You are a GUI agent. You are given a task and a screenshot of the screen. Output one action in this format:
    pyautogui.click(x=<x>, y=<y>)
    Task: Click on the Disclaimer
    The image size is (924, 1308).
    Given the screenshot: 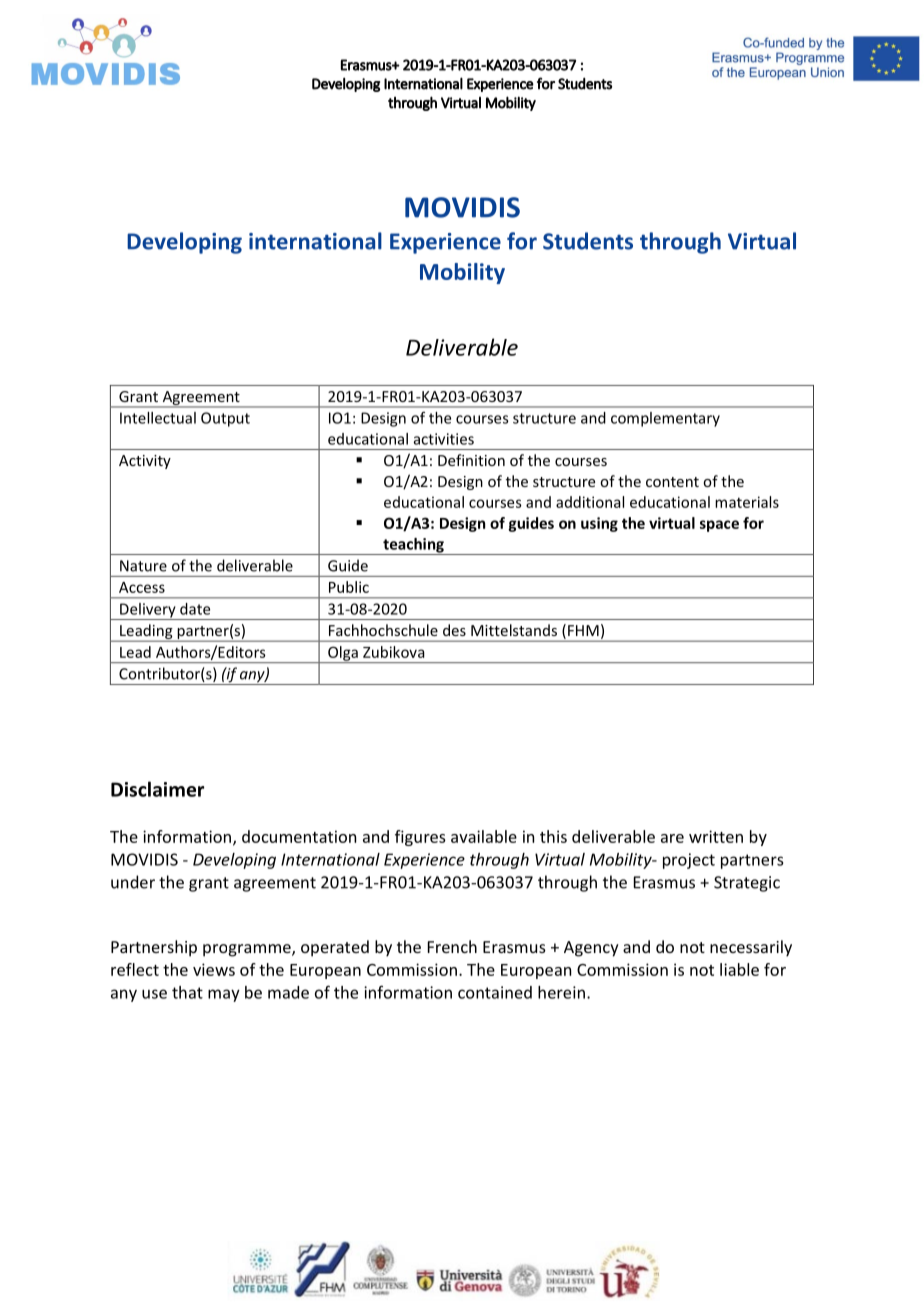 What is the action you would take?
    pyautogui.click(x=157, y=789)
